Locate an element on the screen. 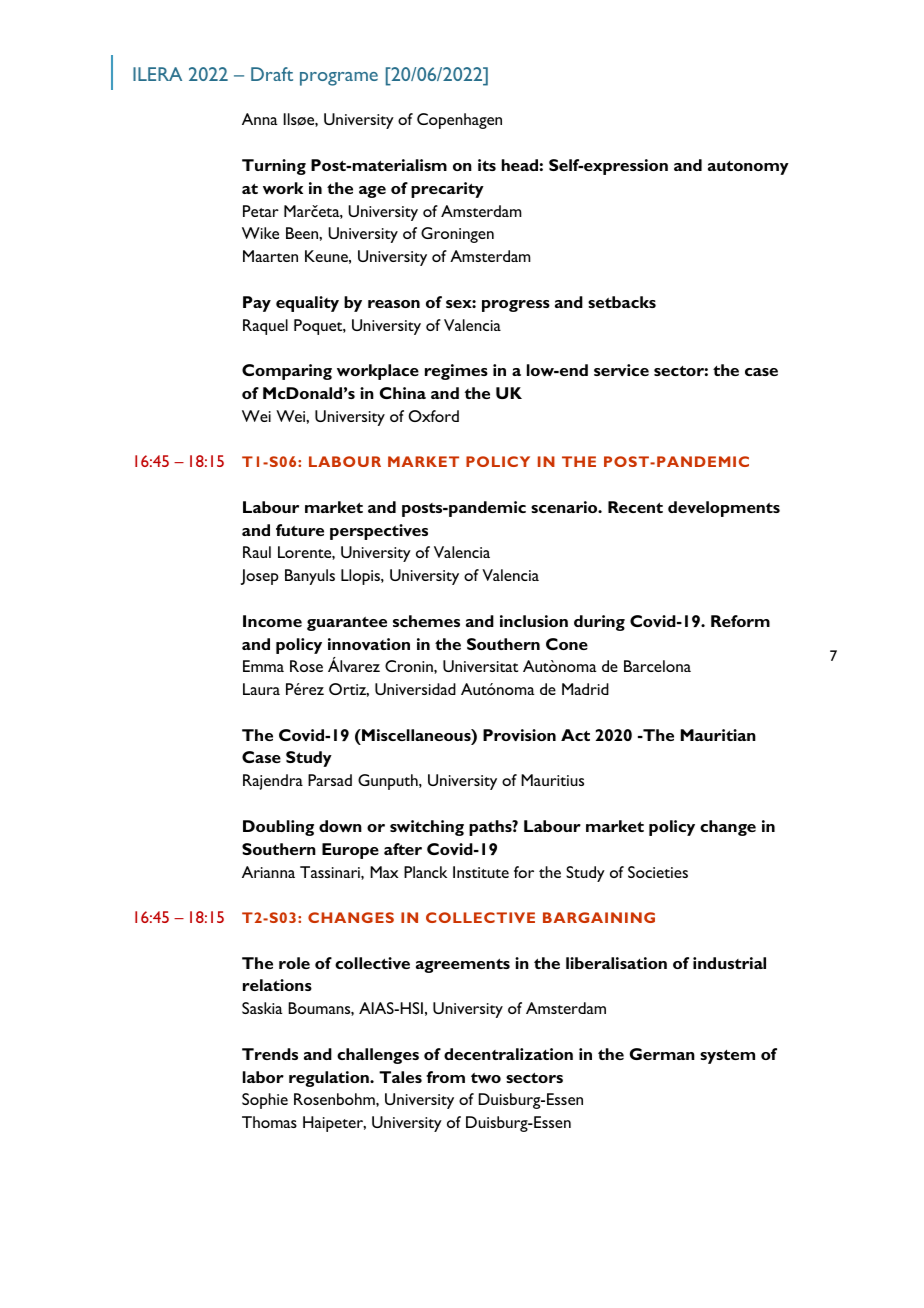 This screenshot has height=1308, width=924. down is located at coordinates (340, 826).
